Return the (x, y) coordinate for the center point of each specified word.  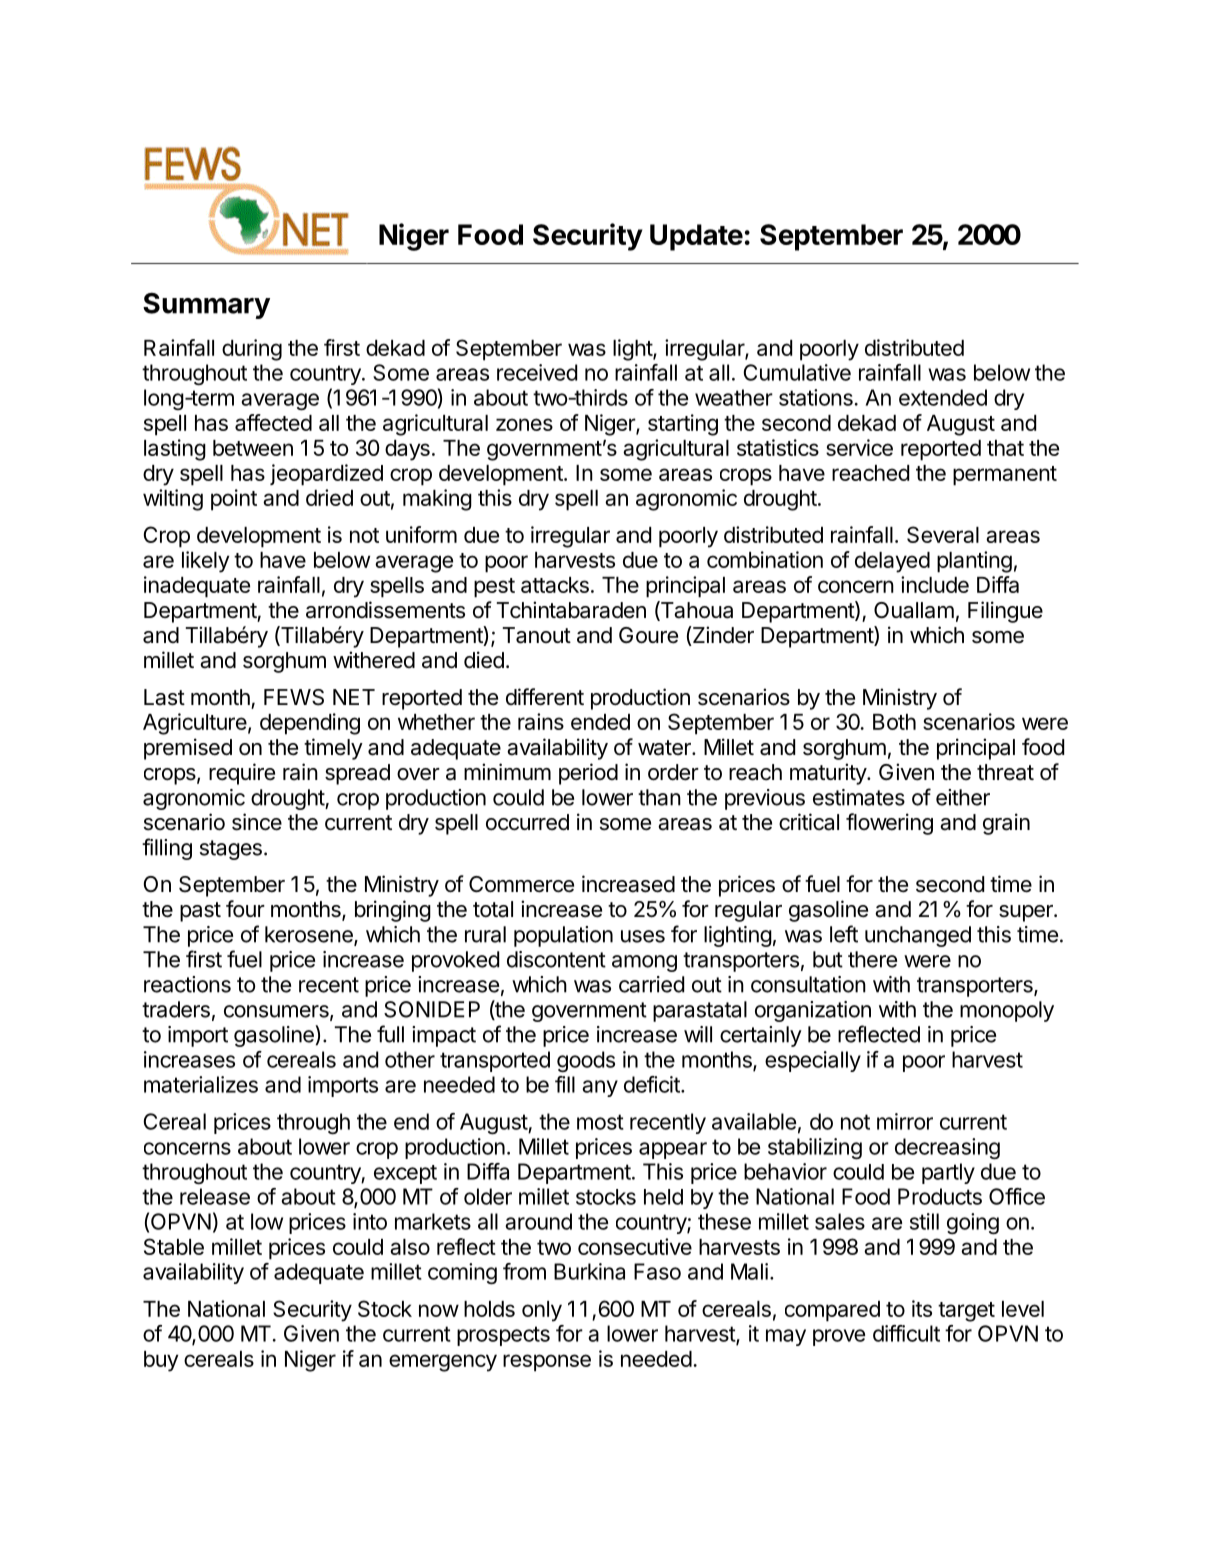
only (542, 1311)
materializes (201, 1084)
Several (943, 534)
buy (161, 1361)
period (588, 774)
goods (586, 1061)
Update (696, 237)
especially (813, 1061)
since (257, 822)
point (234, 500)
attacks (555, 585)
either (963, 797)
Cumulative (797, 372)
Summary (206, 305)
